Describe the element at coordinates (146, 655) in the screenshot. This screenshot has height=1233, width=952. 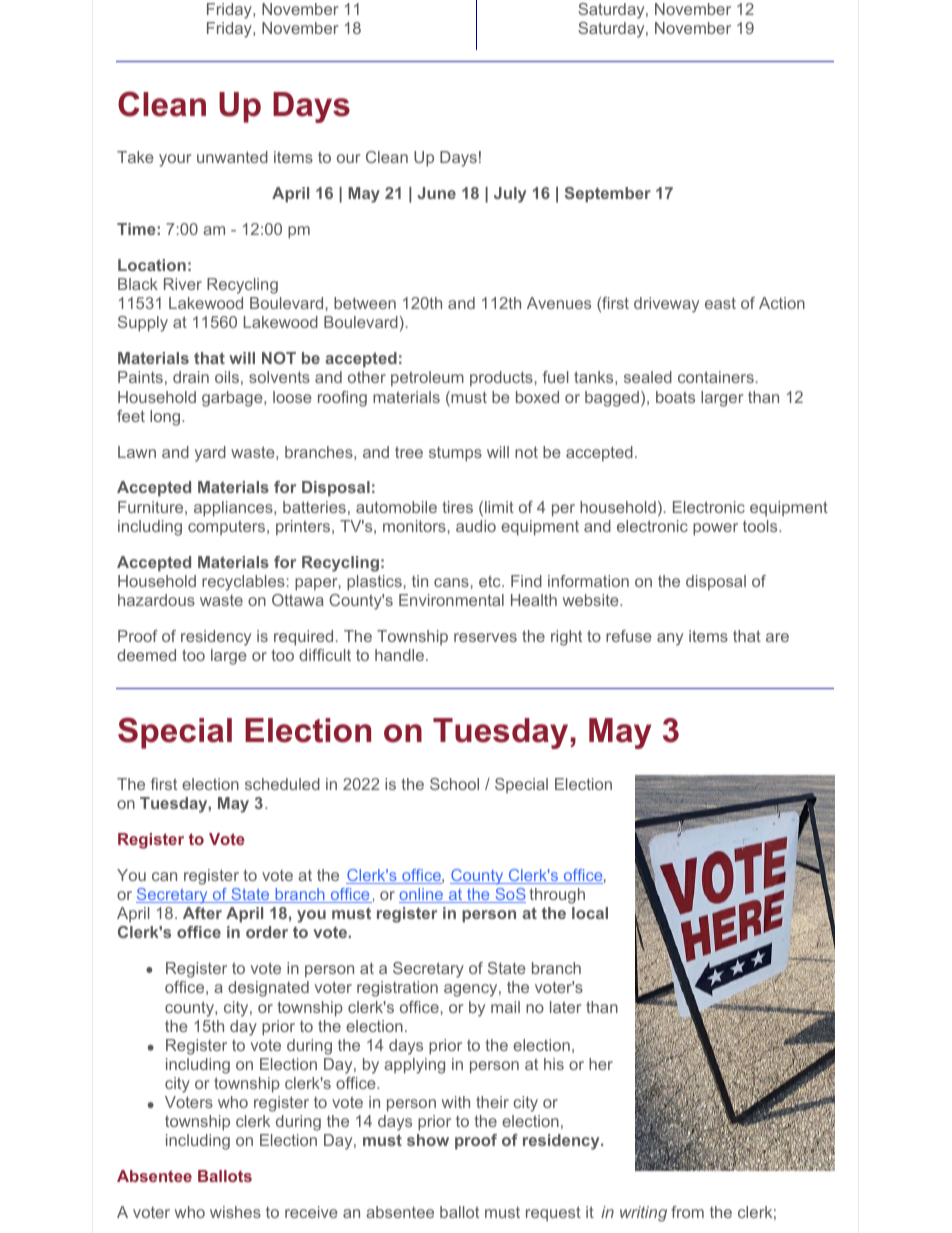
I see `deemed` at that location.
